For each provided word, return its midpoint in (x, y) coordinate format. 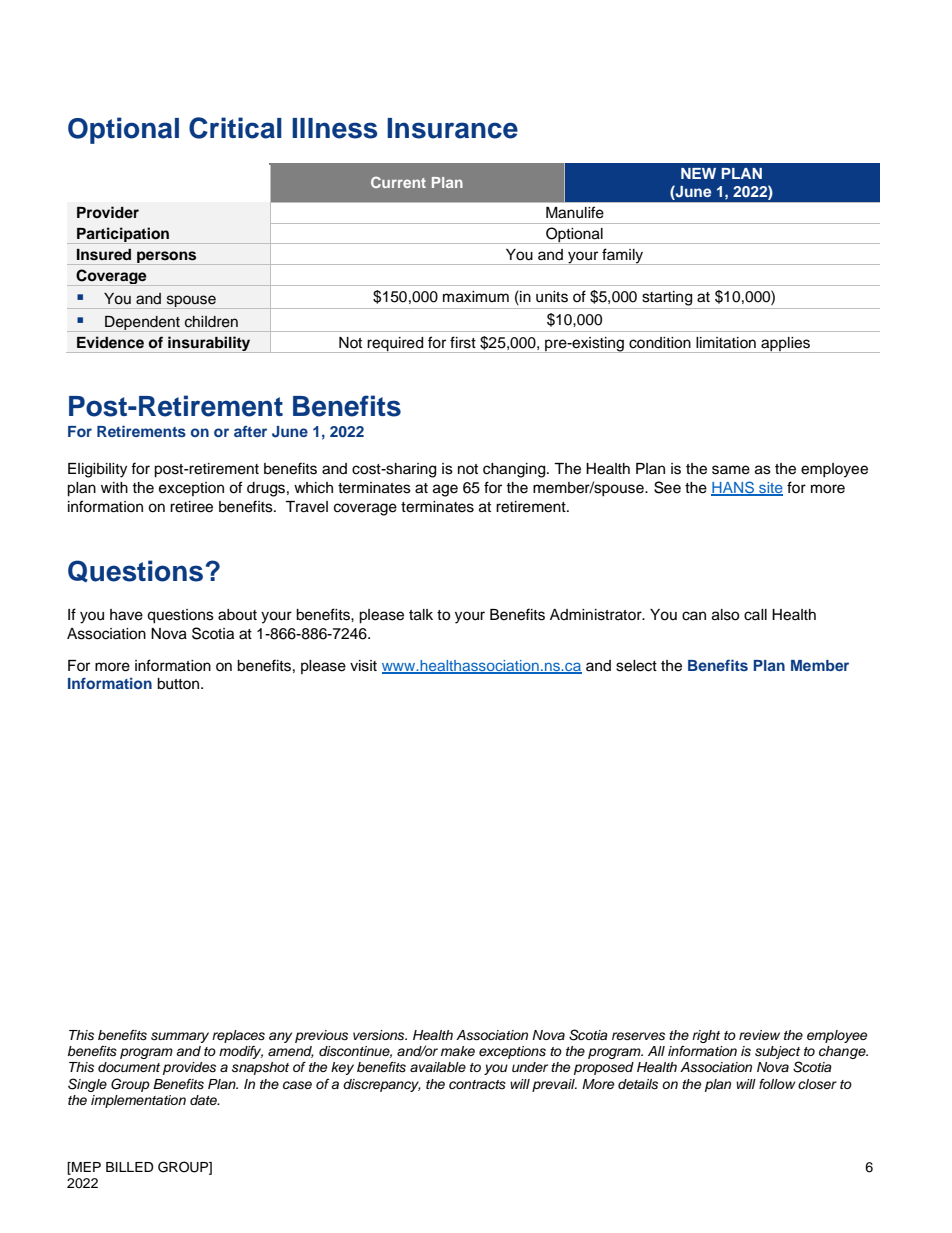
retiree (191, 507)
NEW (698, 173)
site (770, 489)
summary (180, 1037)
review (759, 1035)
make (458, 1051)
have (126, 615)
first (463, 342)
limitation (726, 343)
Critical (235, 128)
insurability (209, 344)
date (204, 1100)
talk (421, 615)
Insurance (452, 128)
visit (363, 666)
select (636, 666)
